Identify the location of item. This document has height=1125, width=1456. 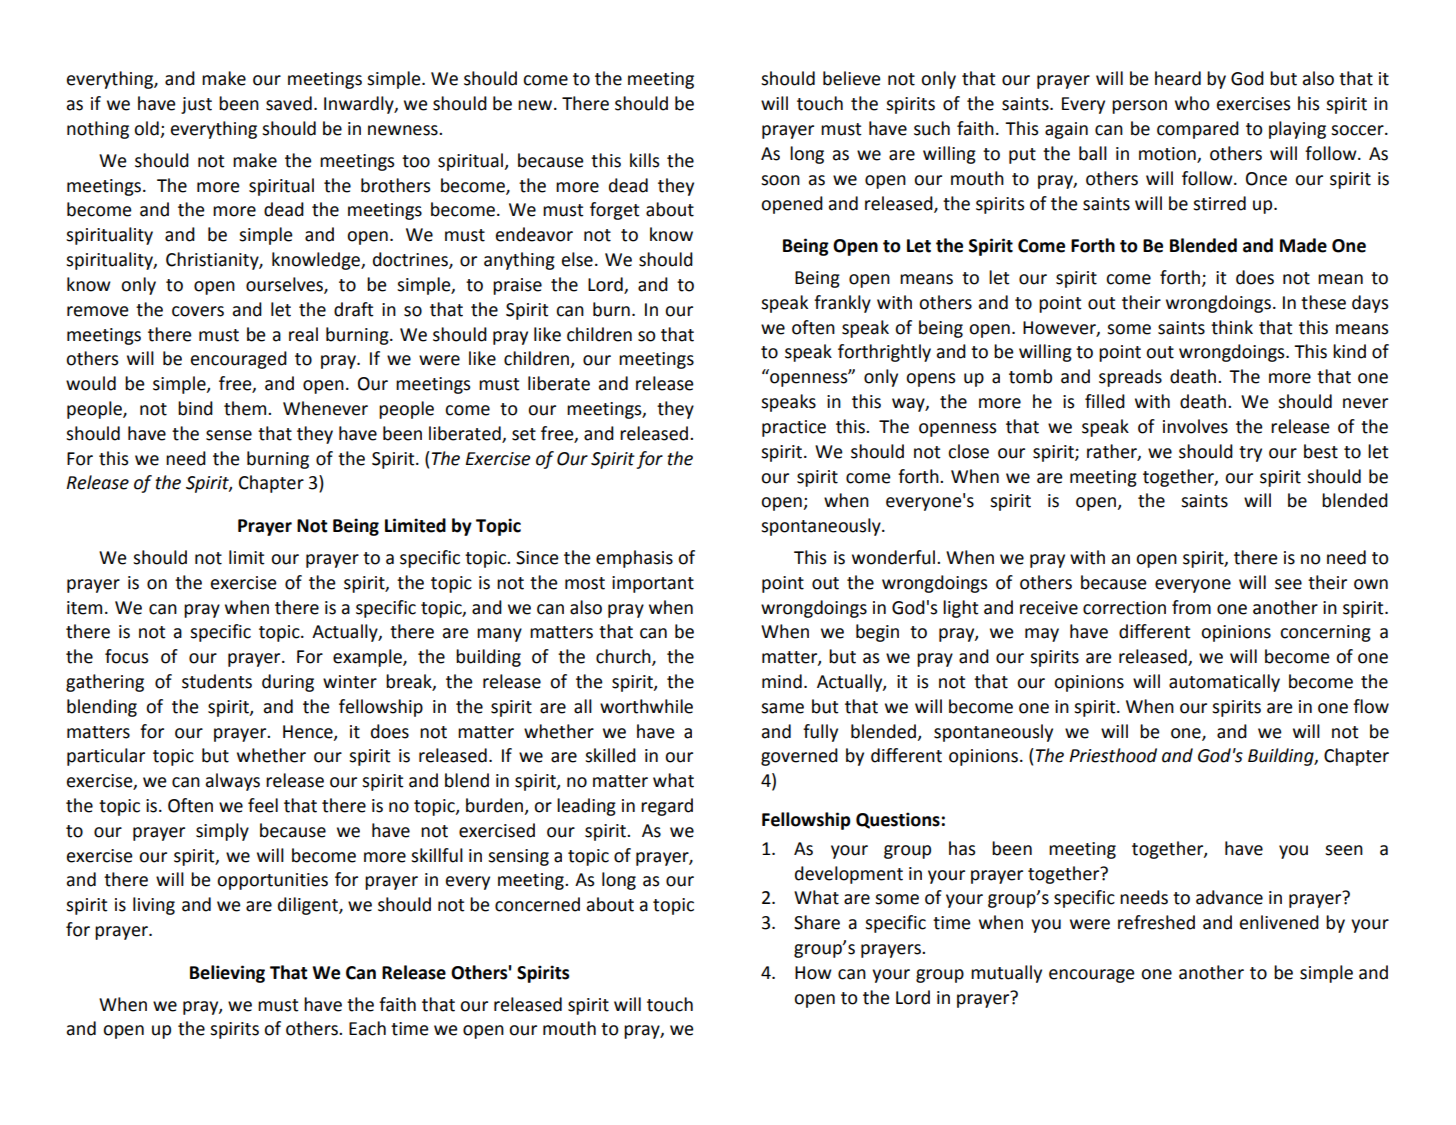
(84, 608).
